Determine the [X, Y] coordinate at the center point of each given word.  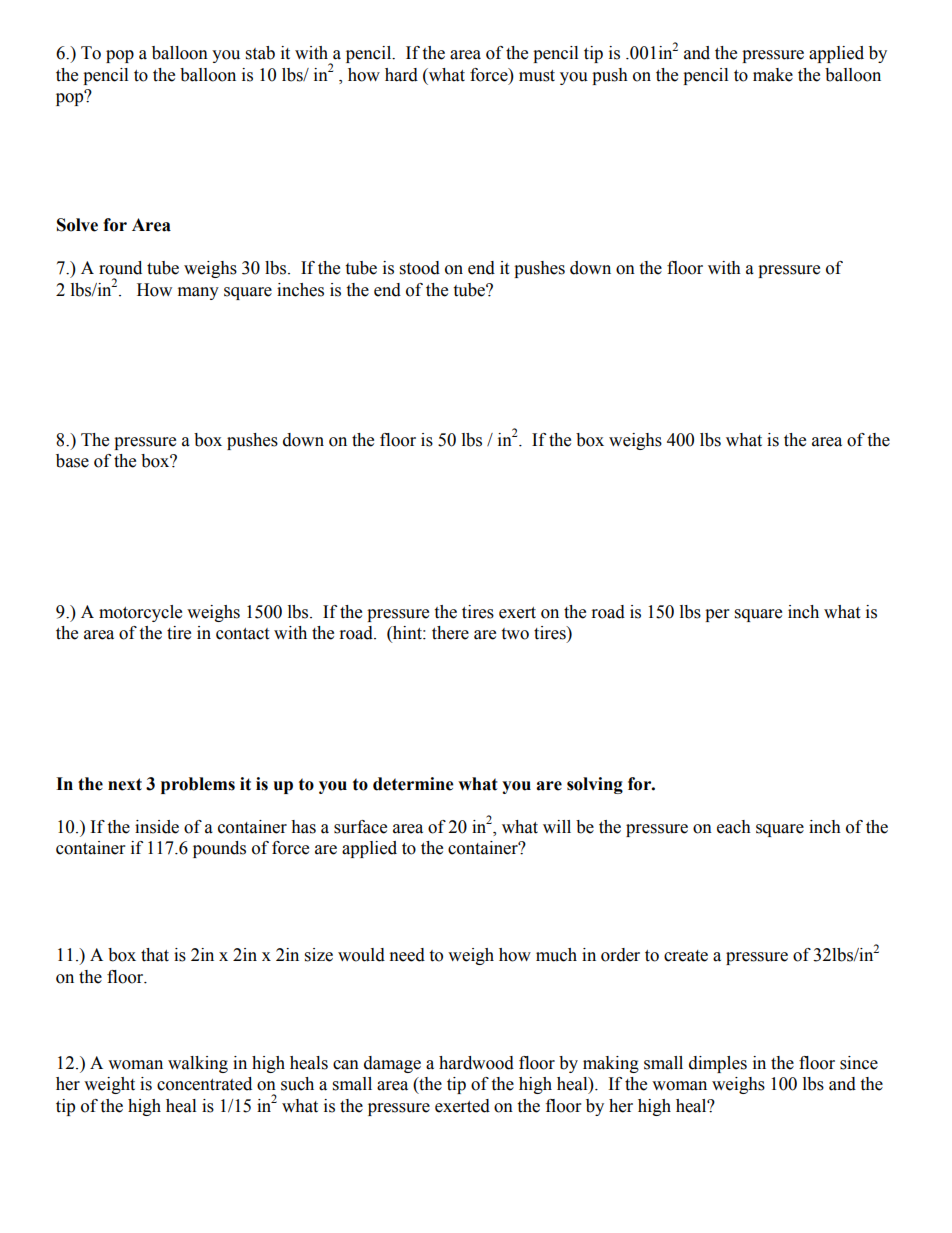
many [198, 293]
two [515, 634]
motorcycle [140, 613]
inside [157, 827]
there [450, 633]
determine [413, 784]
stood [420, 268]
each [734, 827]
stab [260, 53]
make [773, 75]
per [717, 615]
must [537, 76]
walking [198, 1064]
